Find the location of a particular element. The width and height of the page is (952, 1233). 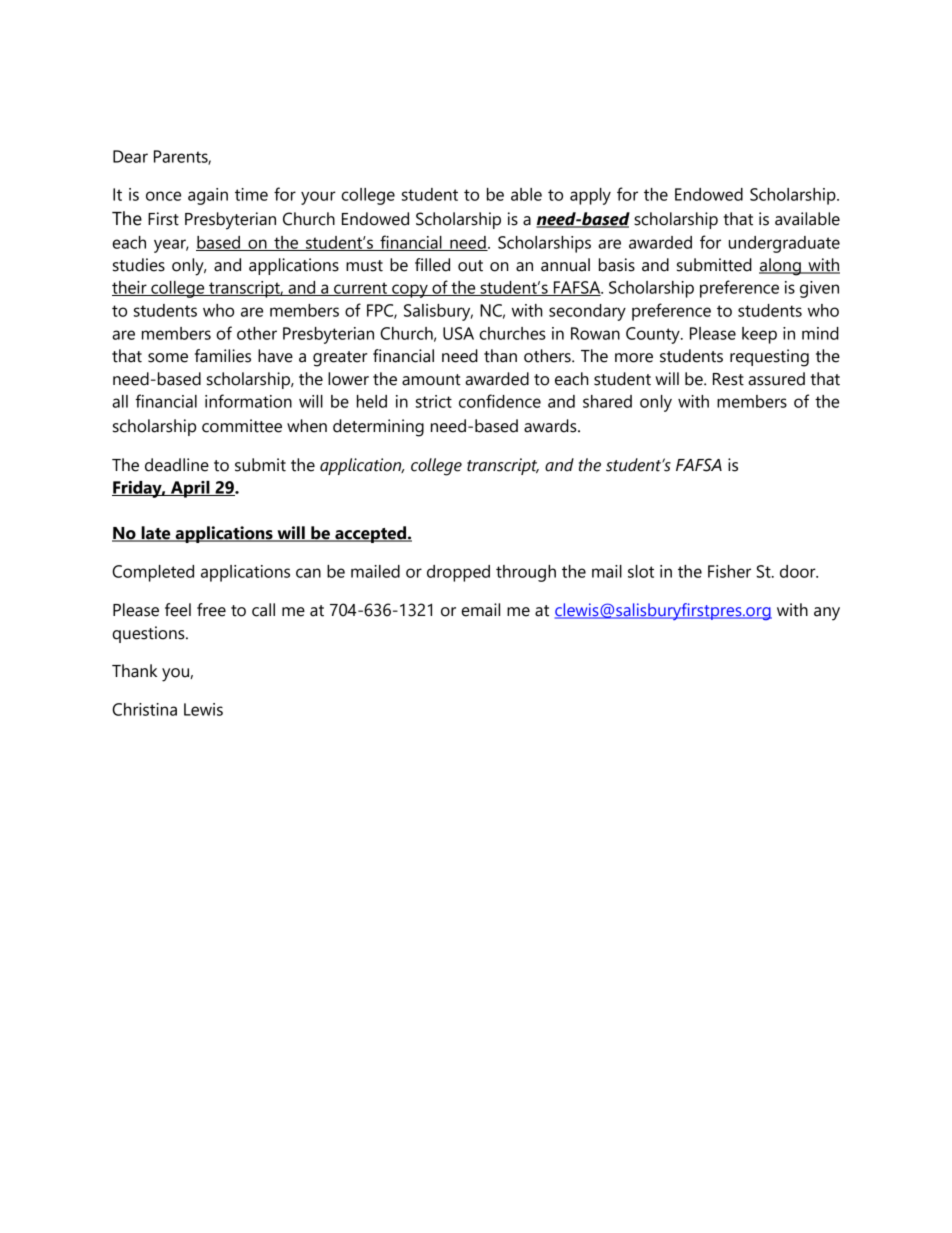

door is located at coordinates (799, 571).
